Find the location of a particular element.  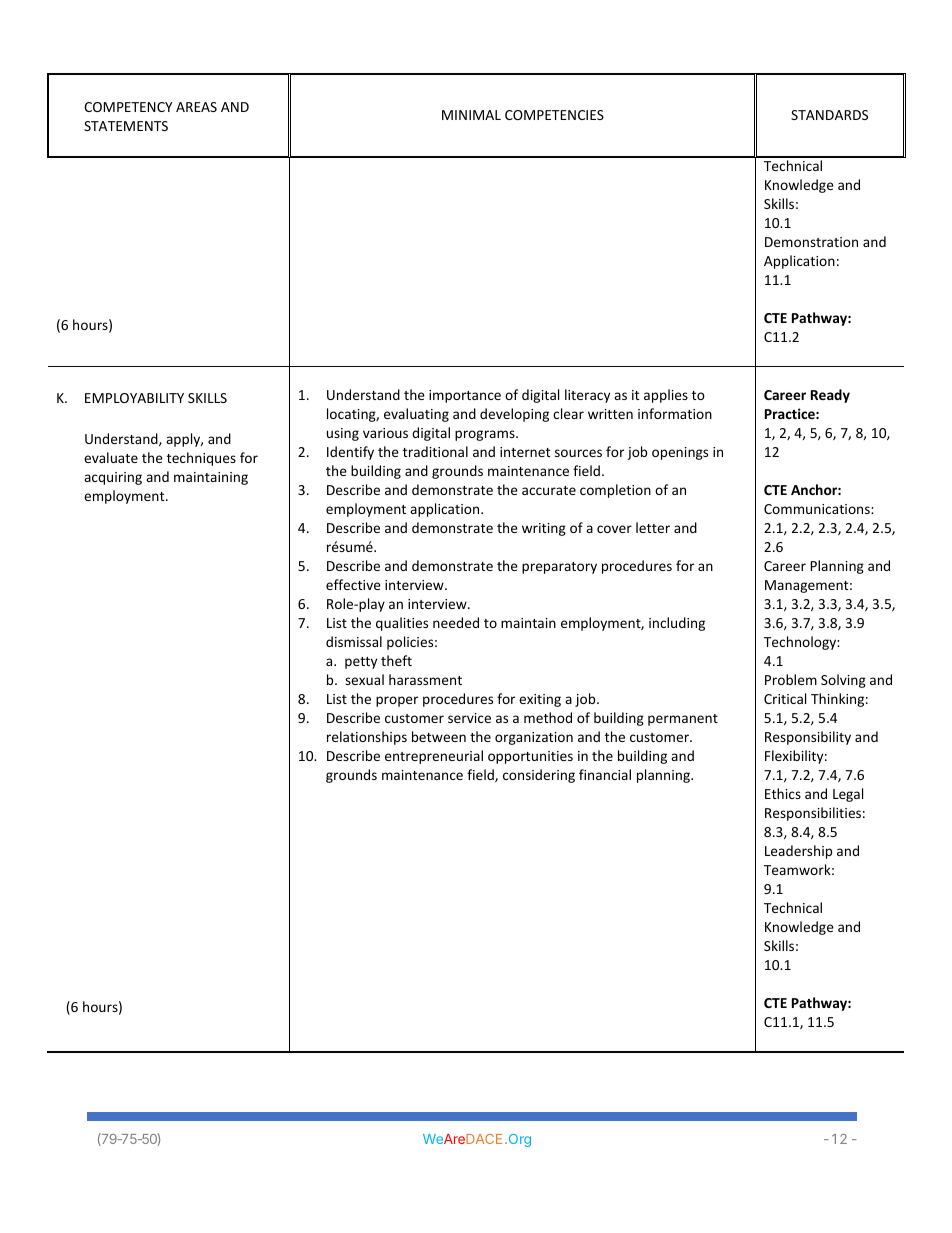

Leadership is located at coordinates (798, 852).
